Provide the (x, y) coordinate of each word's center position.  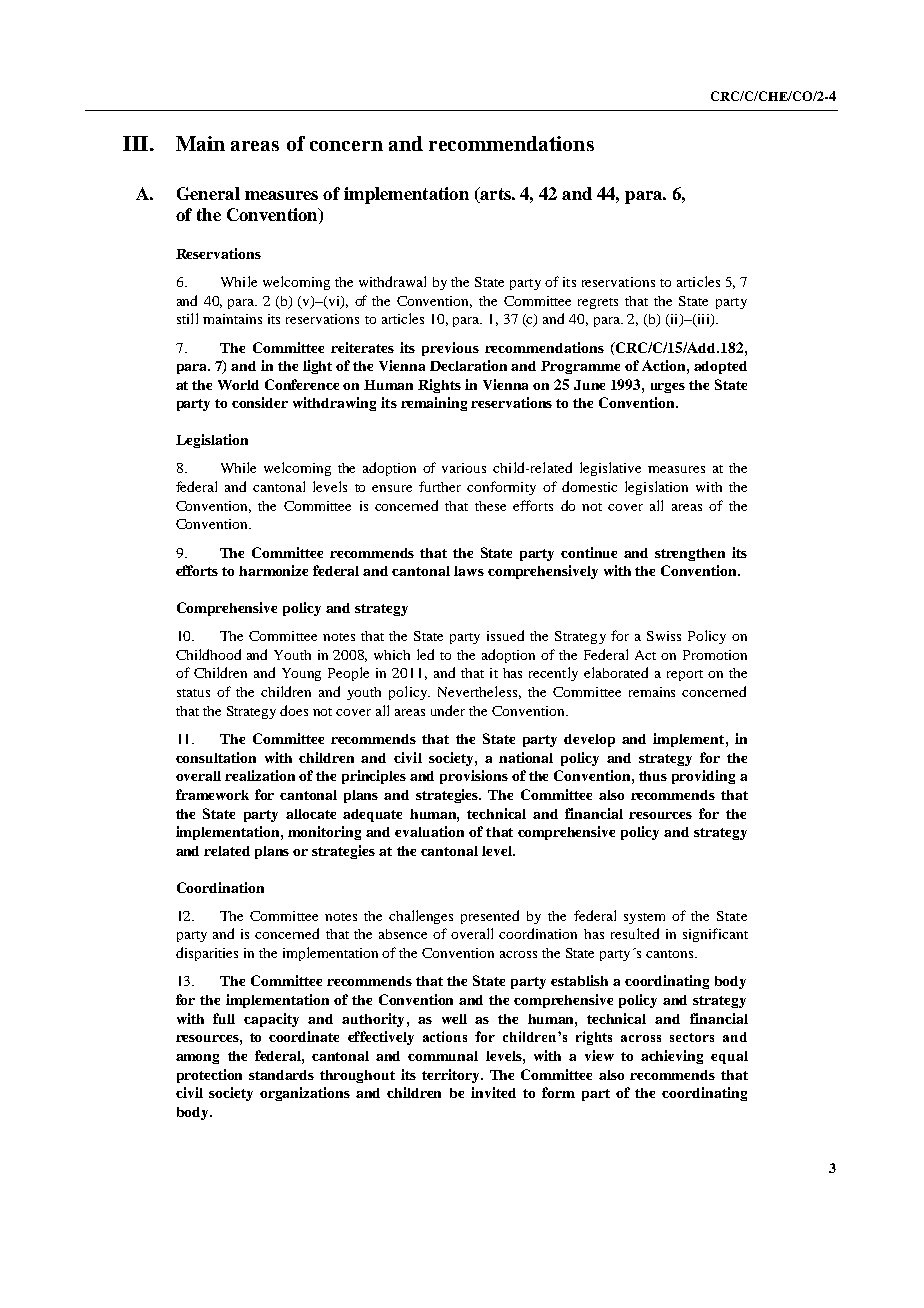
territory (452, 1076)
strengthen (690, 554)
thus (653, 776)
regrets (598, 303)
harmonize (273, 570)
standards (281, 1075)
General (208, 193)
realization (260, 775)
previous (450, 349)
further (440, 486)
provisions (474, 777)
